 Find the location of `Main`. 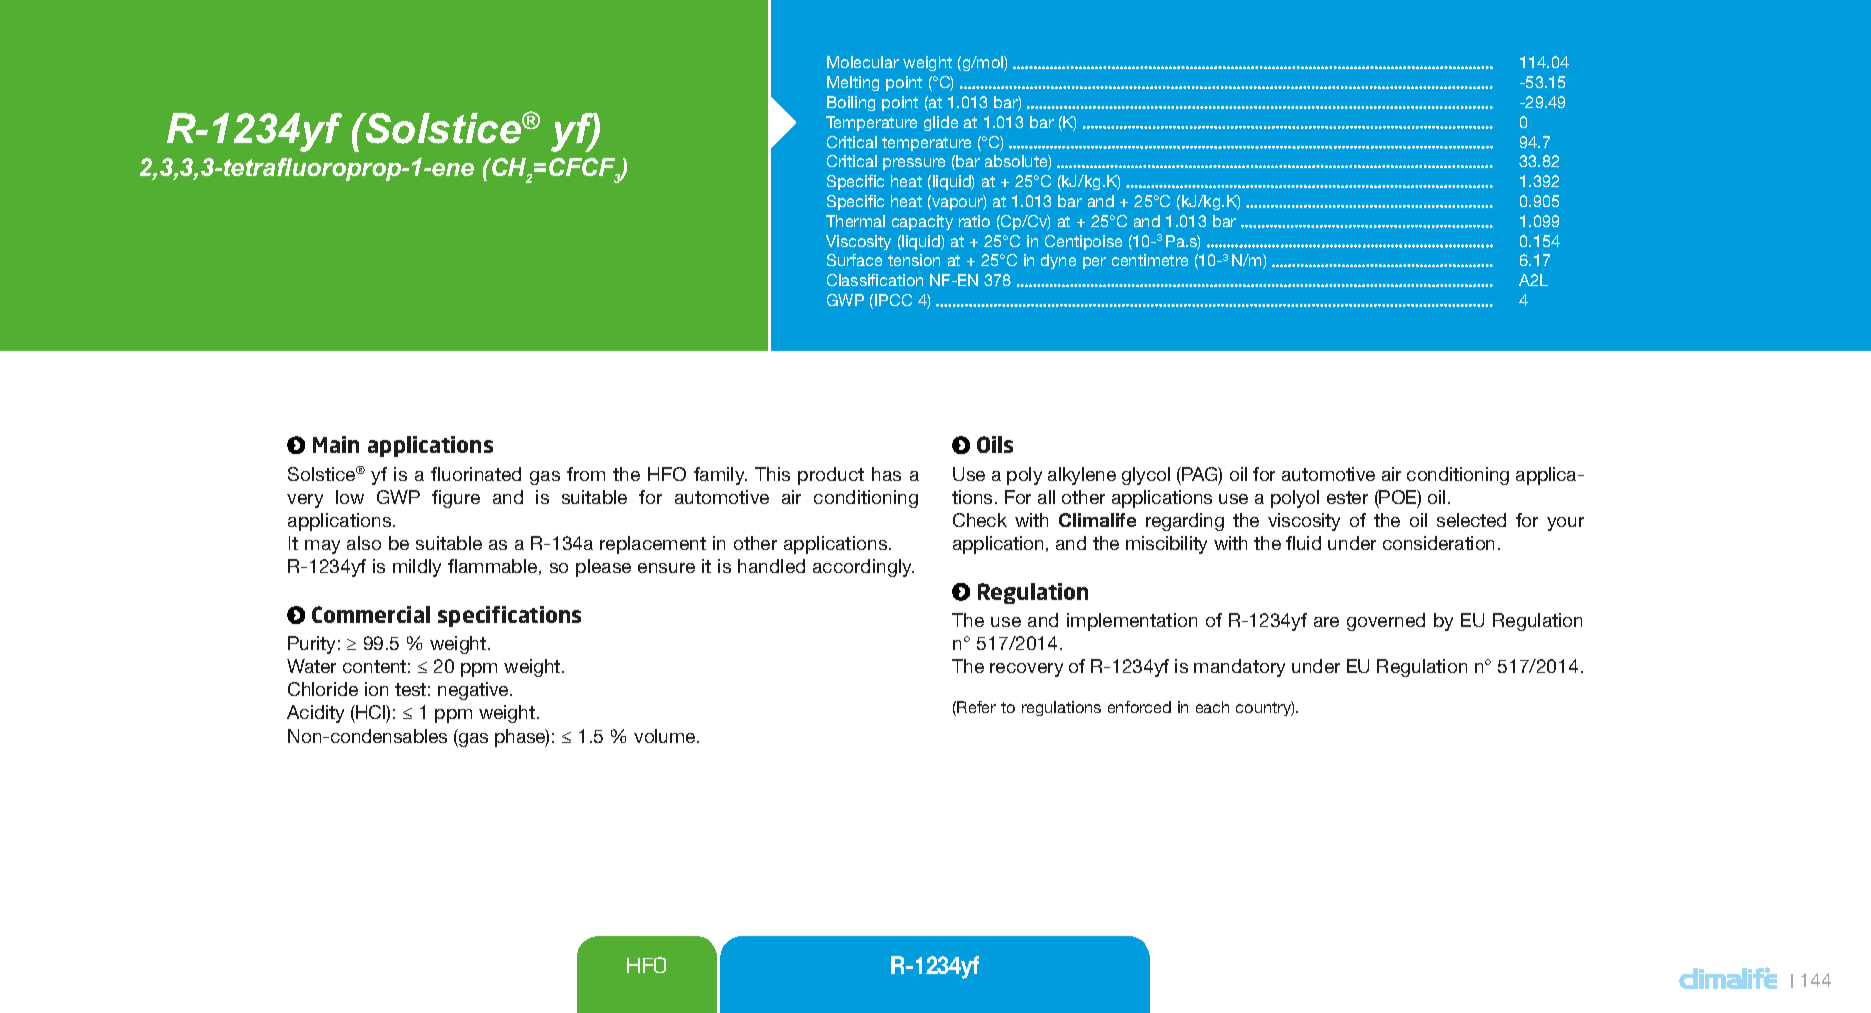

Main is located at coordinates (336, 444).
